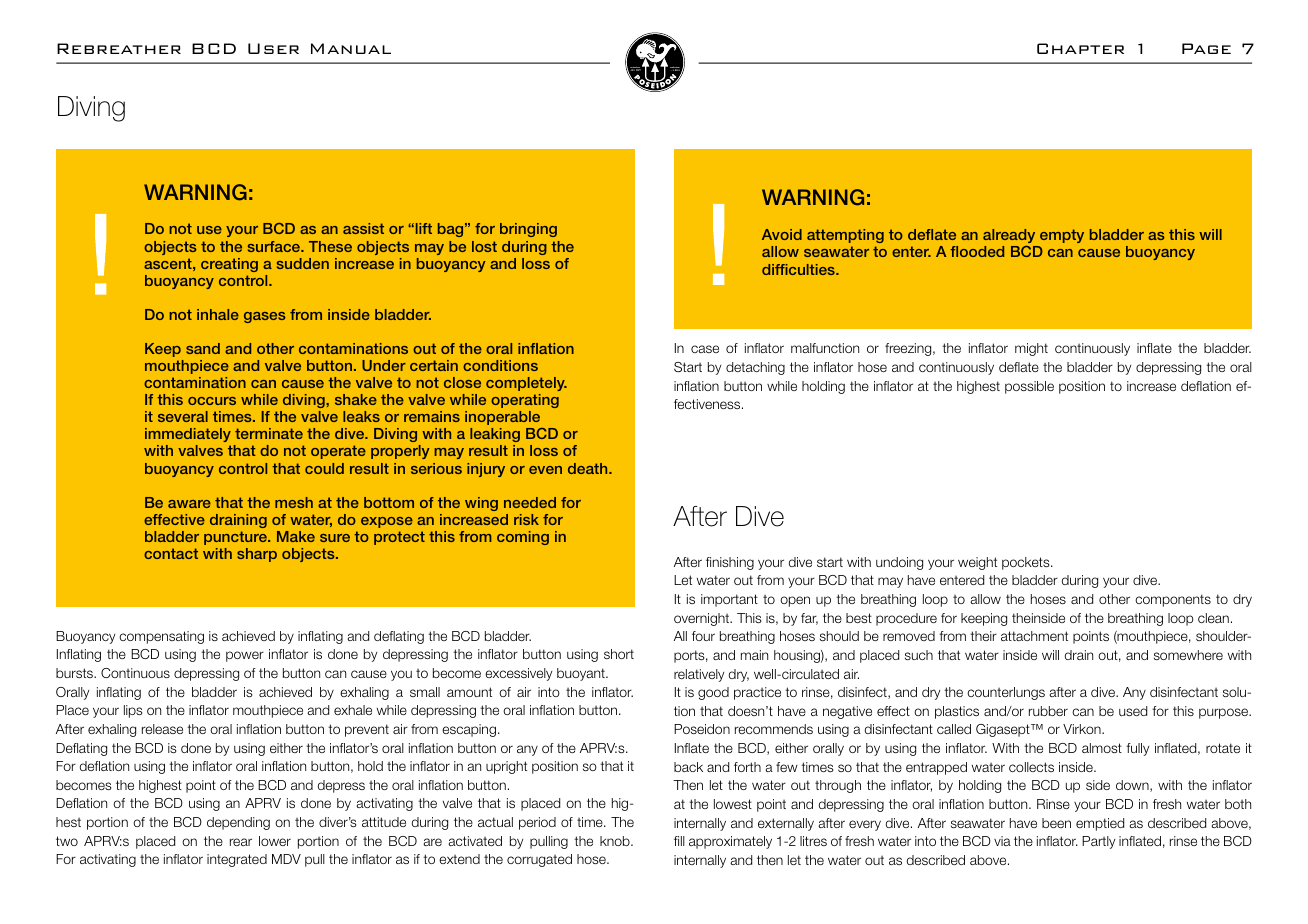  I want to click on power, so click(245, 656).
